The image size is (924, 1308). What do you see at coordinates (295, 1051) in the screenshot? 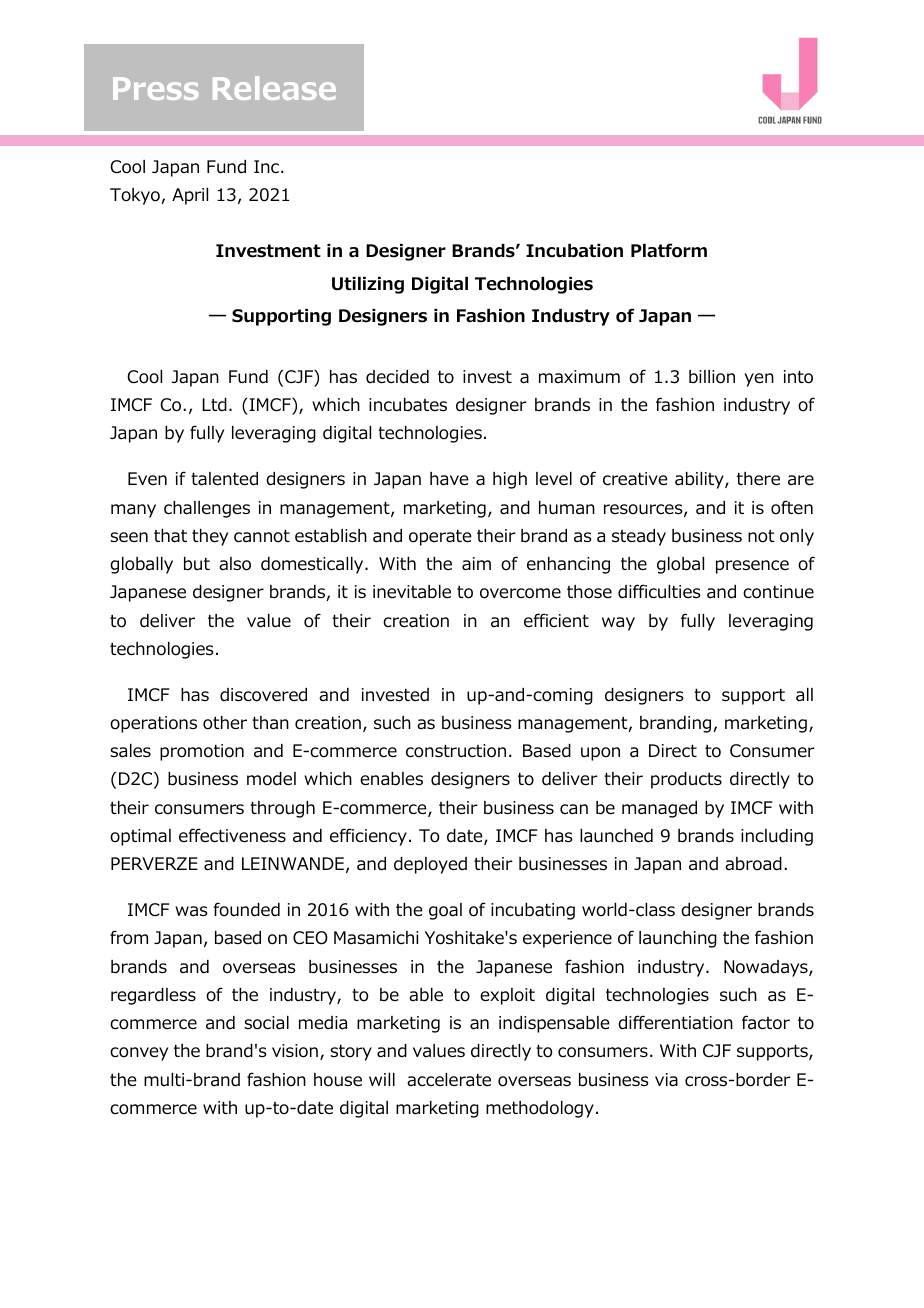
I see `vision` at bounding box center [295, 1051].
